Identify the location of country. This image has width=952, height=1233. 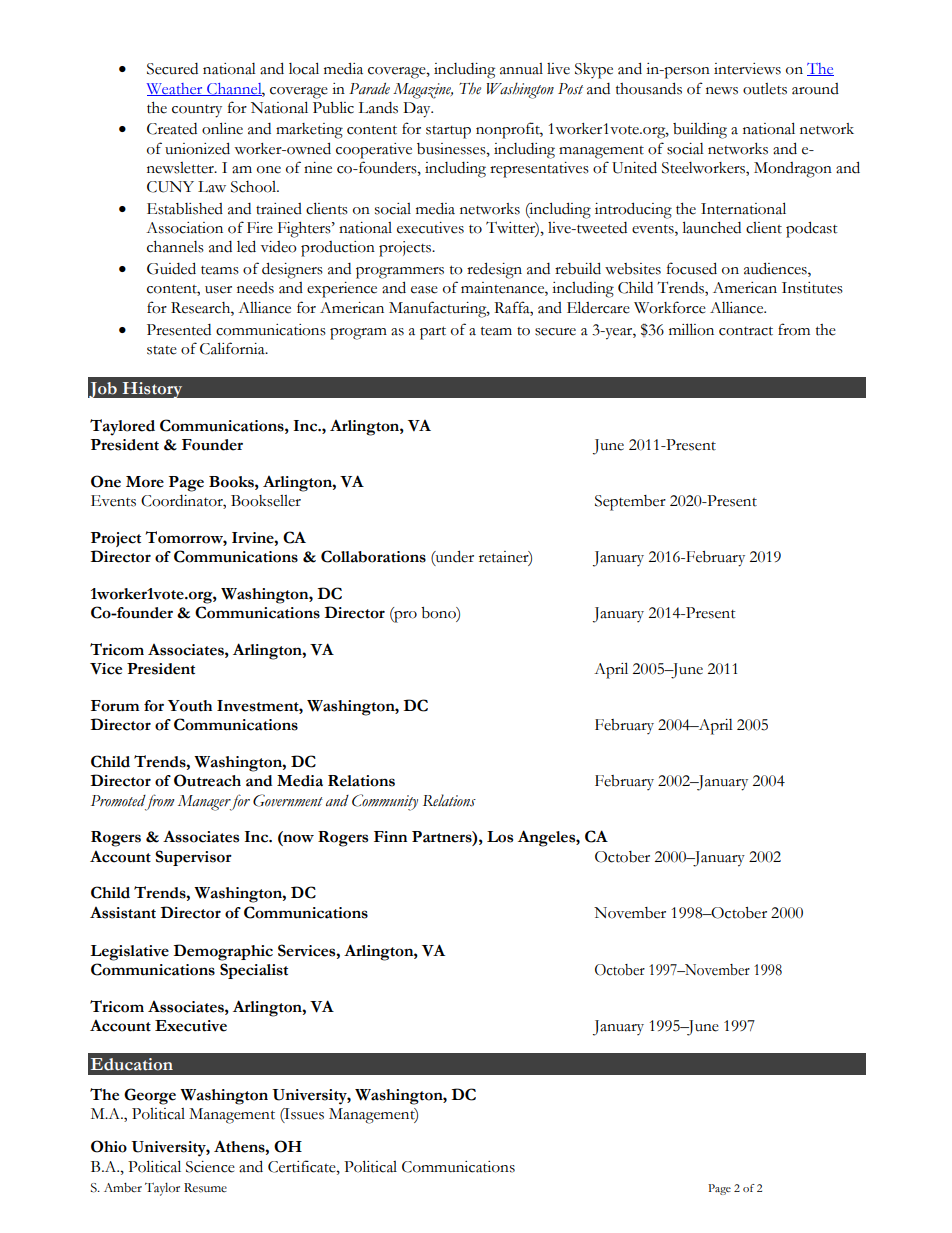
(197, 111).
